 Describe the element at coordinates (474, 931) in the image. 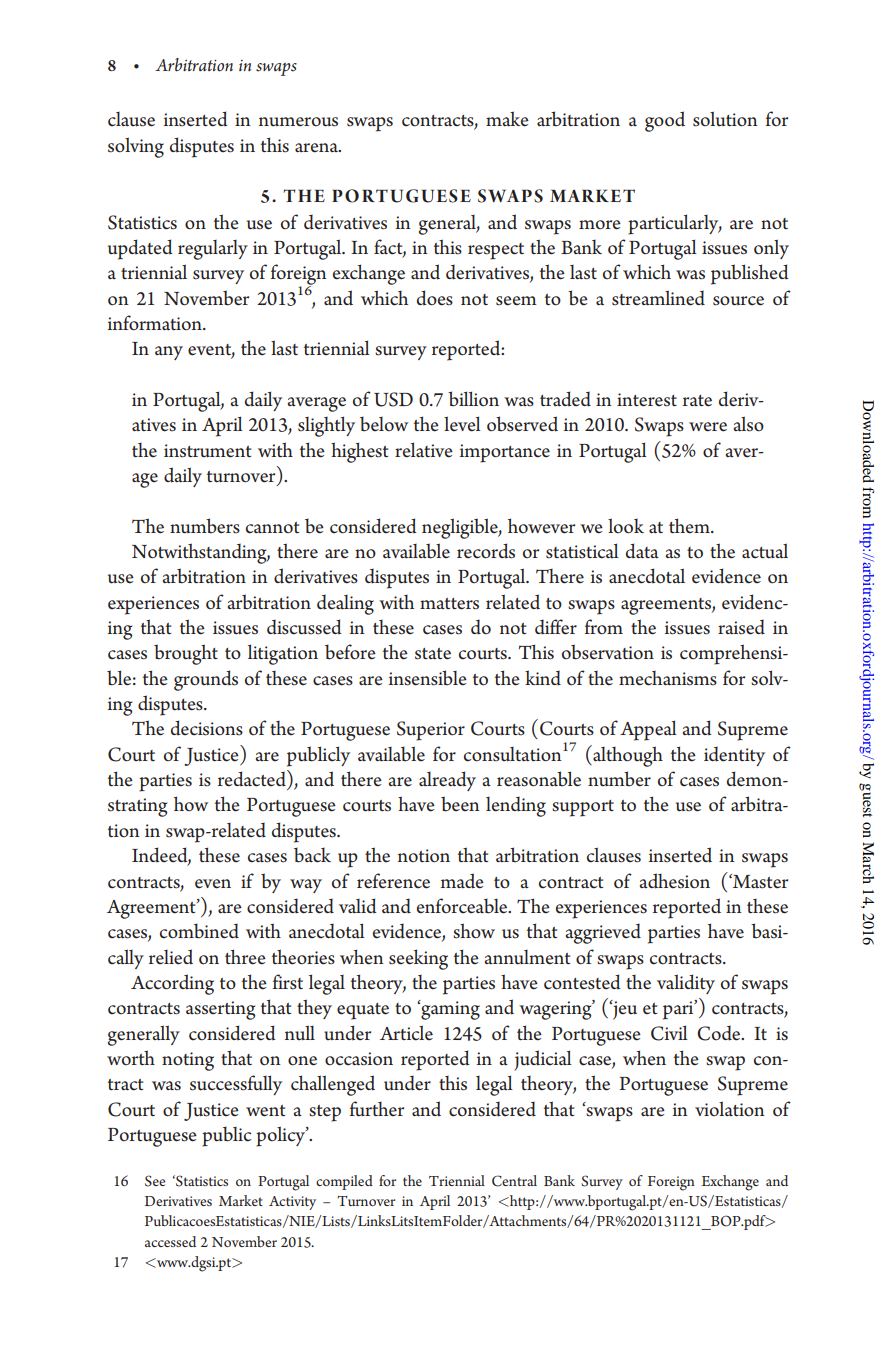

I see `show` at that location.
